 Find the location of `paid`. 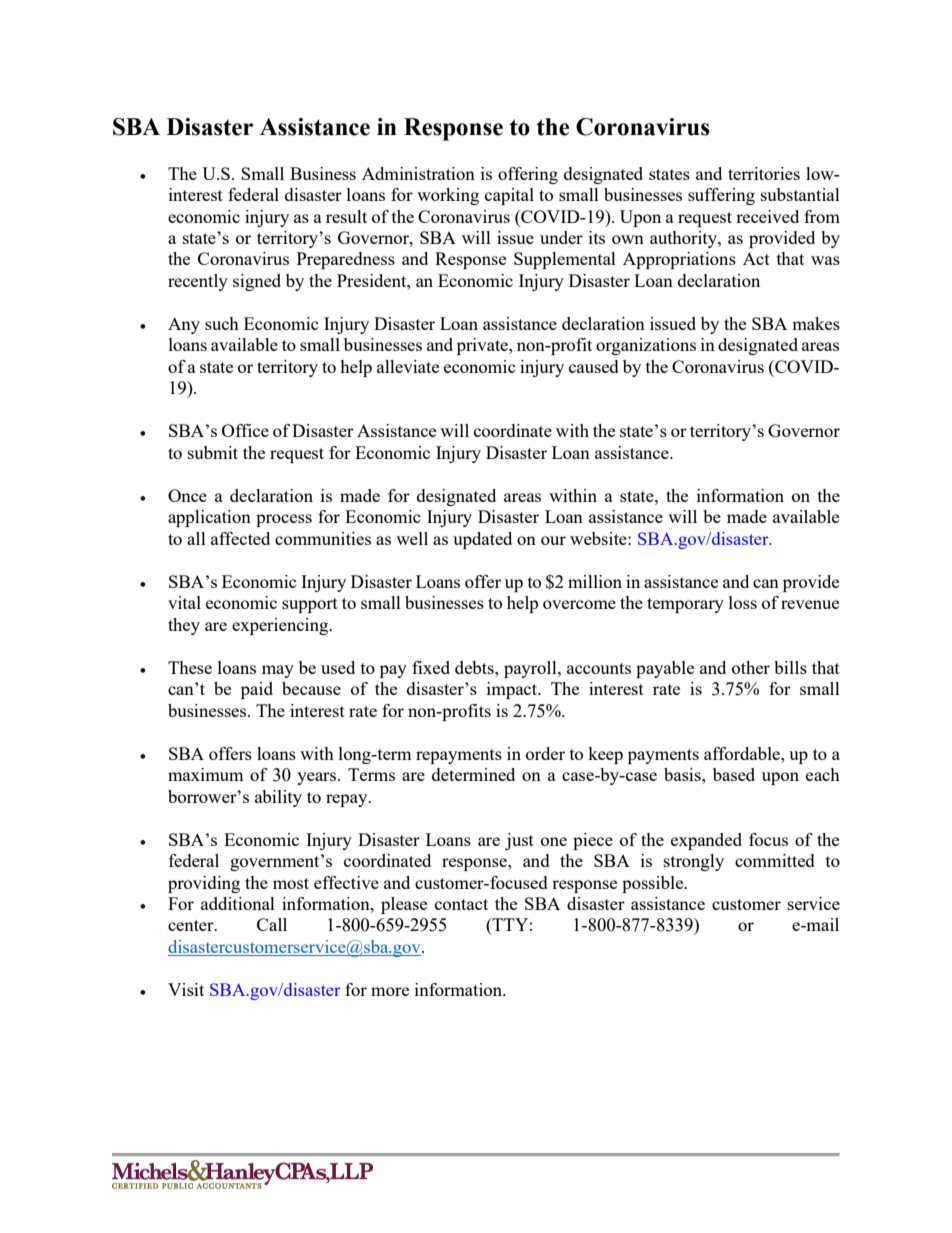

paid is located at coordinates (257, 690).
